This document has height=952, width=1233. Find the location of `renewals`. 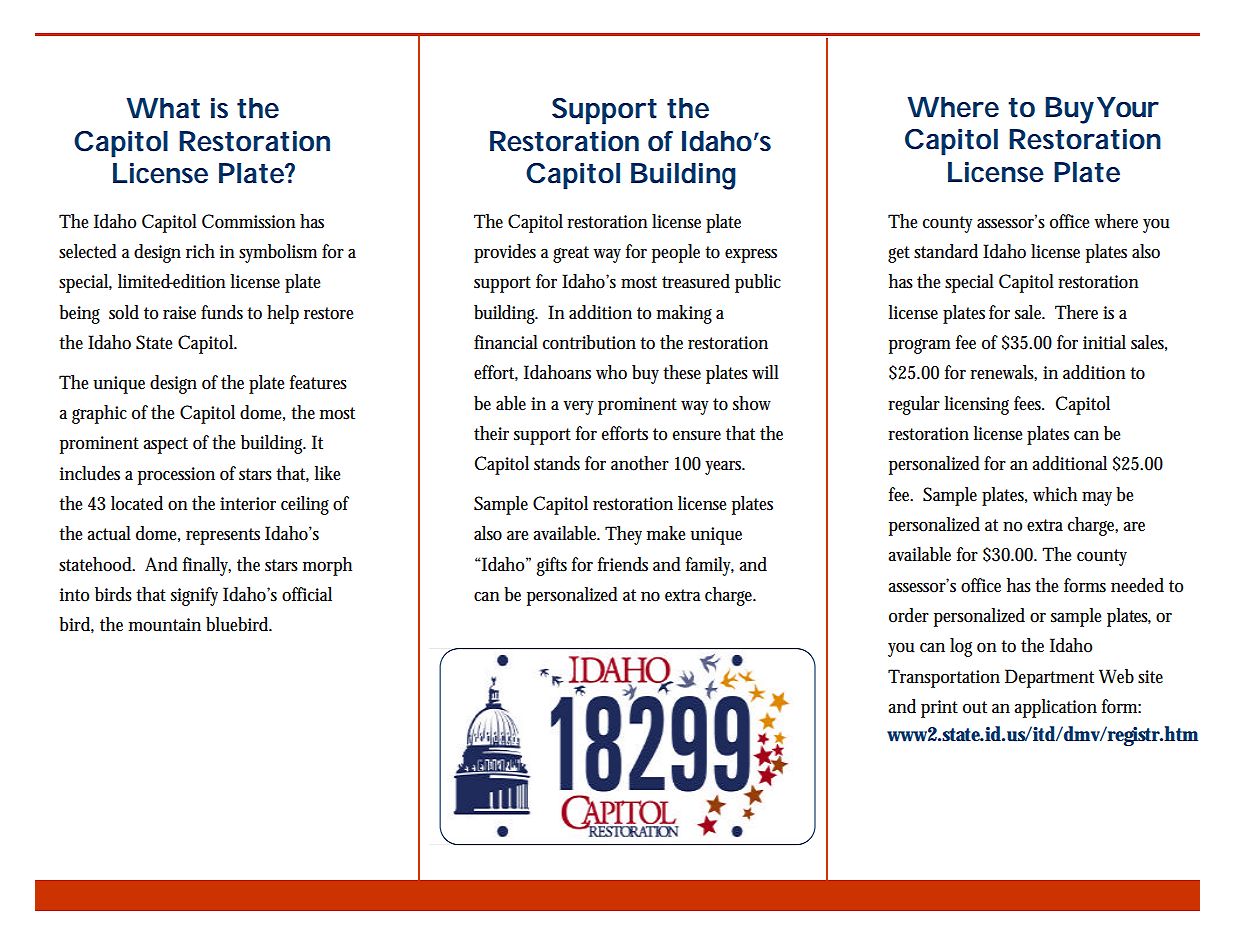

renewals is located at coordinates (1003, 373).
